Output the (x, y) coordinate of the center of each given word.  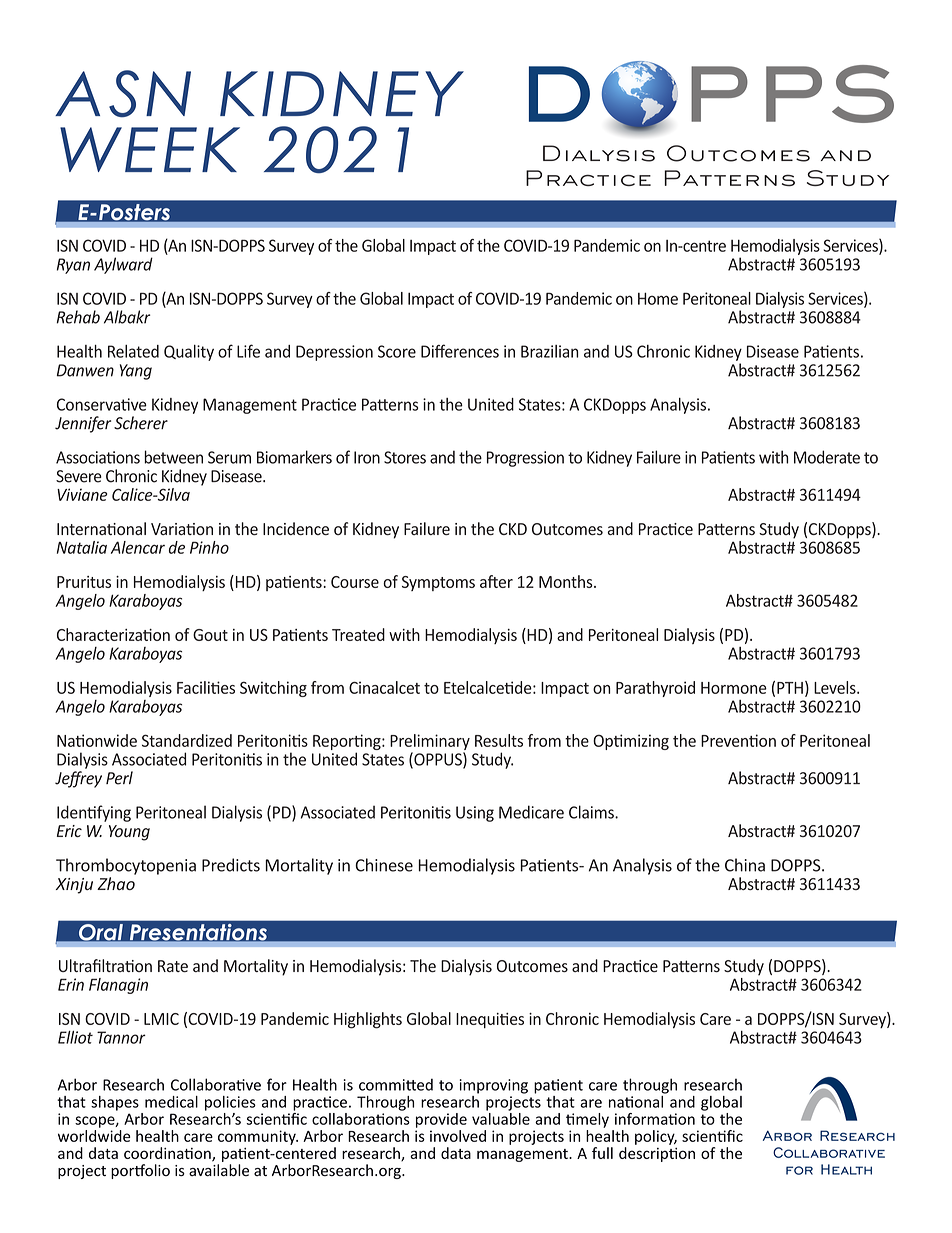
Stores (405, 457)
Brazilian (549, 351)
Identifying (94, 813)
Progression (525, 459)
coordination (168, 1154)
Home (658, 298)
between (173, 457)
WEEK (150, 149)
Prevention (738, 740)
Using (475, 814)
